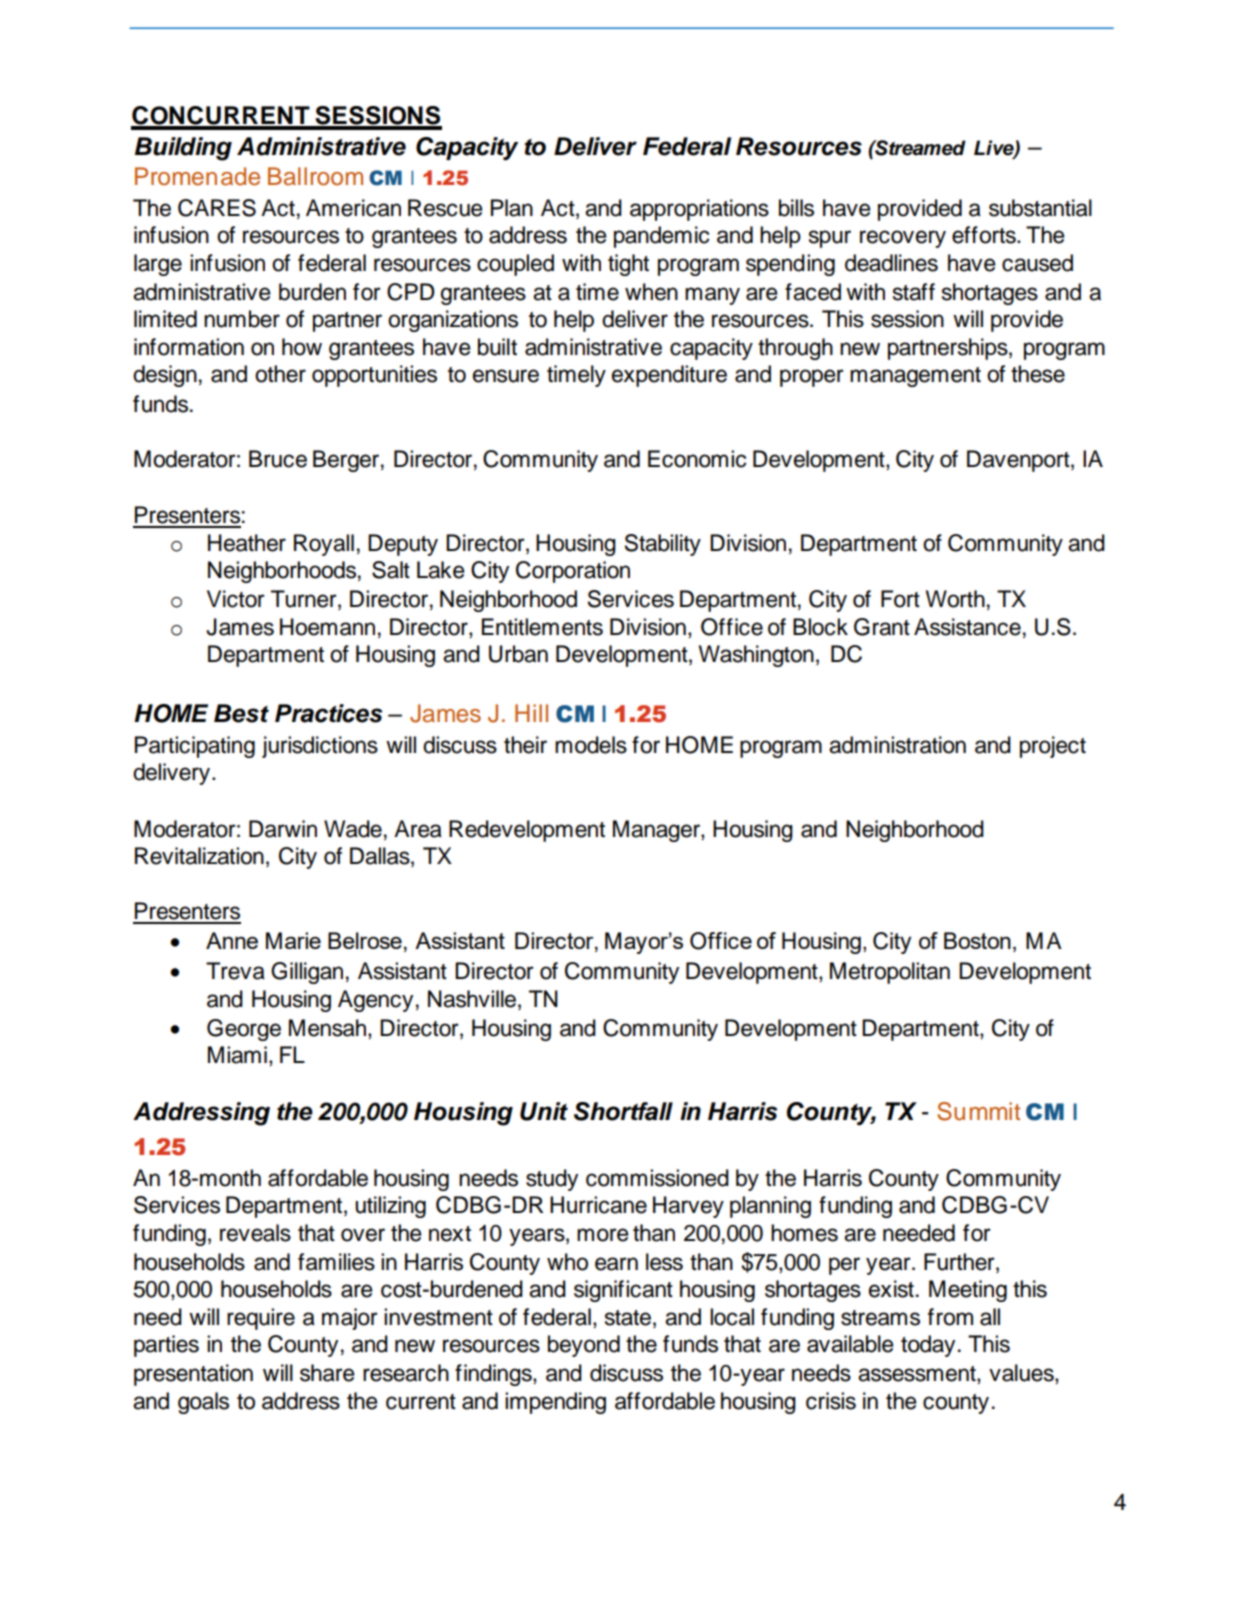 The width and height of the screenshot is (1247, 1614). What do you see at coordinates (591, 745) in the screenshot?
I see `models` at bounding box center [591, 745].
